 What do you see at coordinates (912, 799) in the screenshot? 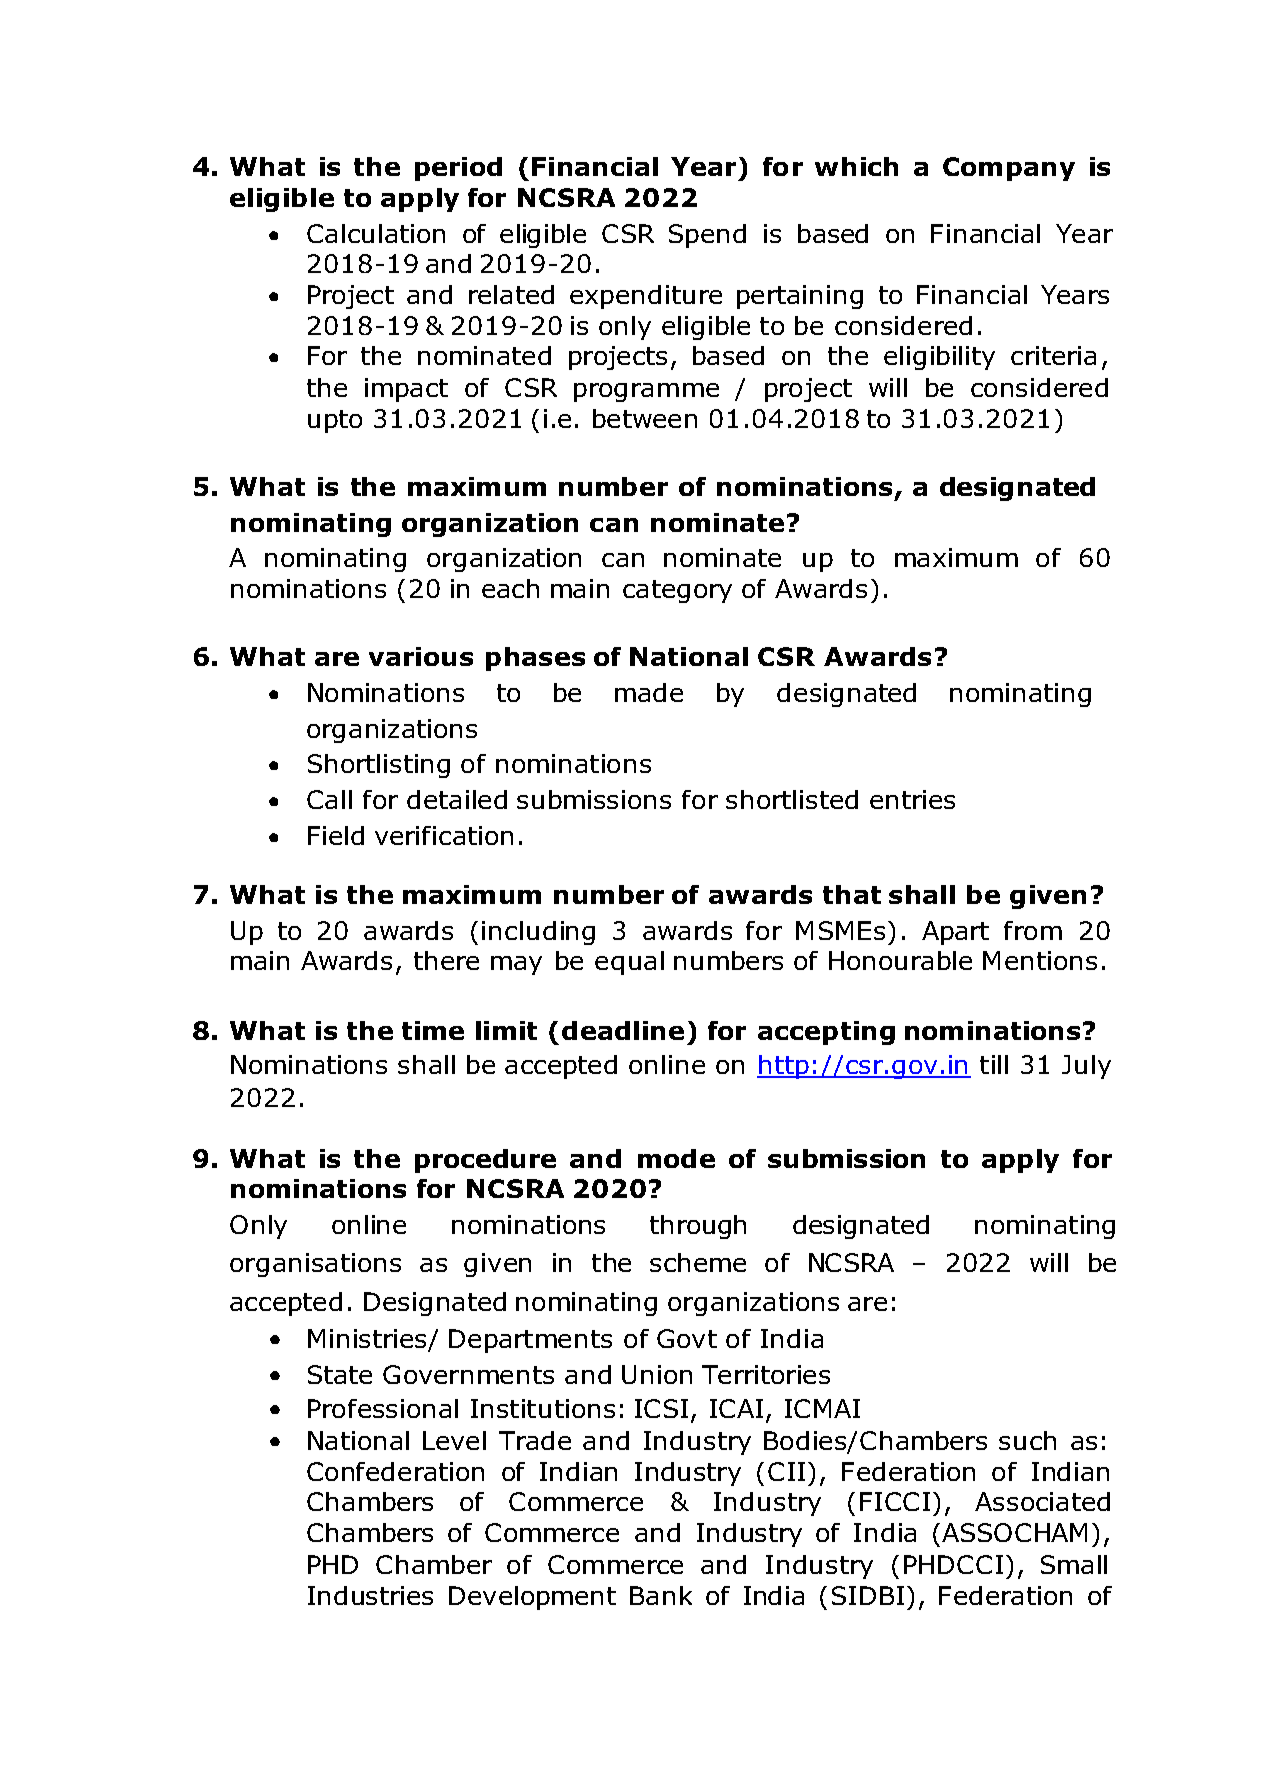
I see `entries` at bounding box center [912, 799].
